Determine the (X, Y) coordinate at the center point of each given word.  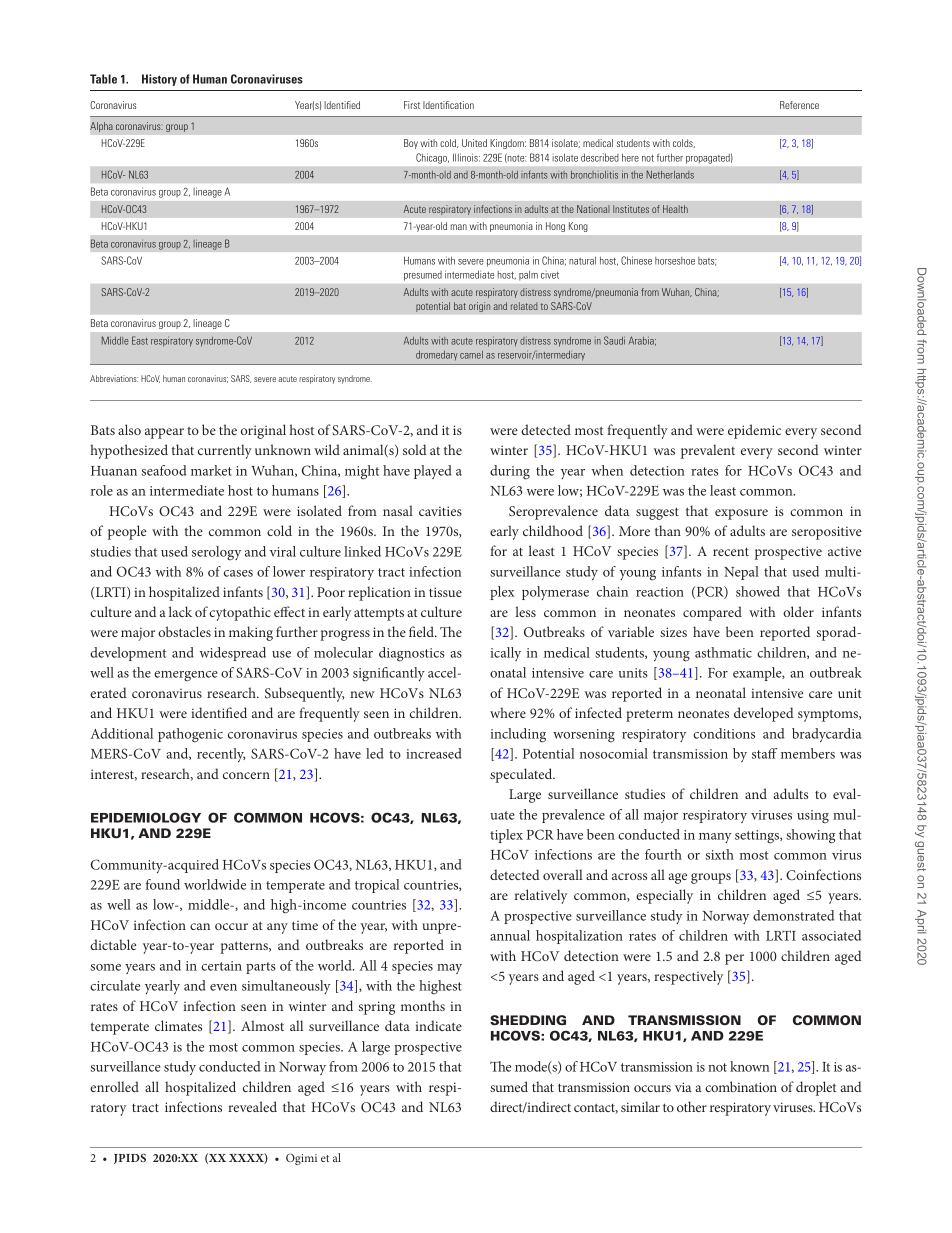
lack (180, 611)
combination (741, 1086)
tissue (445, 592)
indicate (438, 1025)
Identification (448, 105)
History (159, 80)
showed (758, 591)
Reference (799, 105)
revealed (252, 1106)
